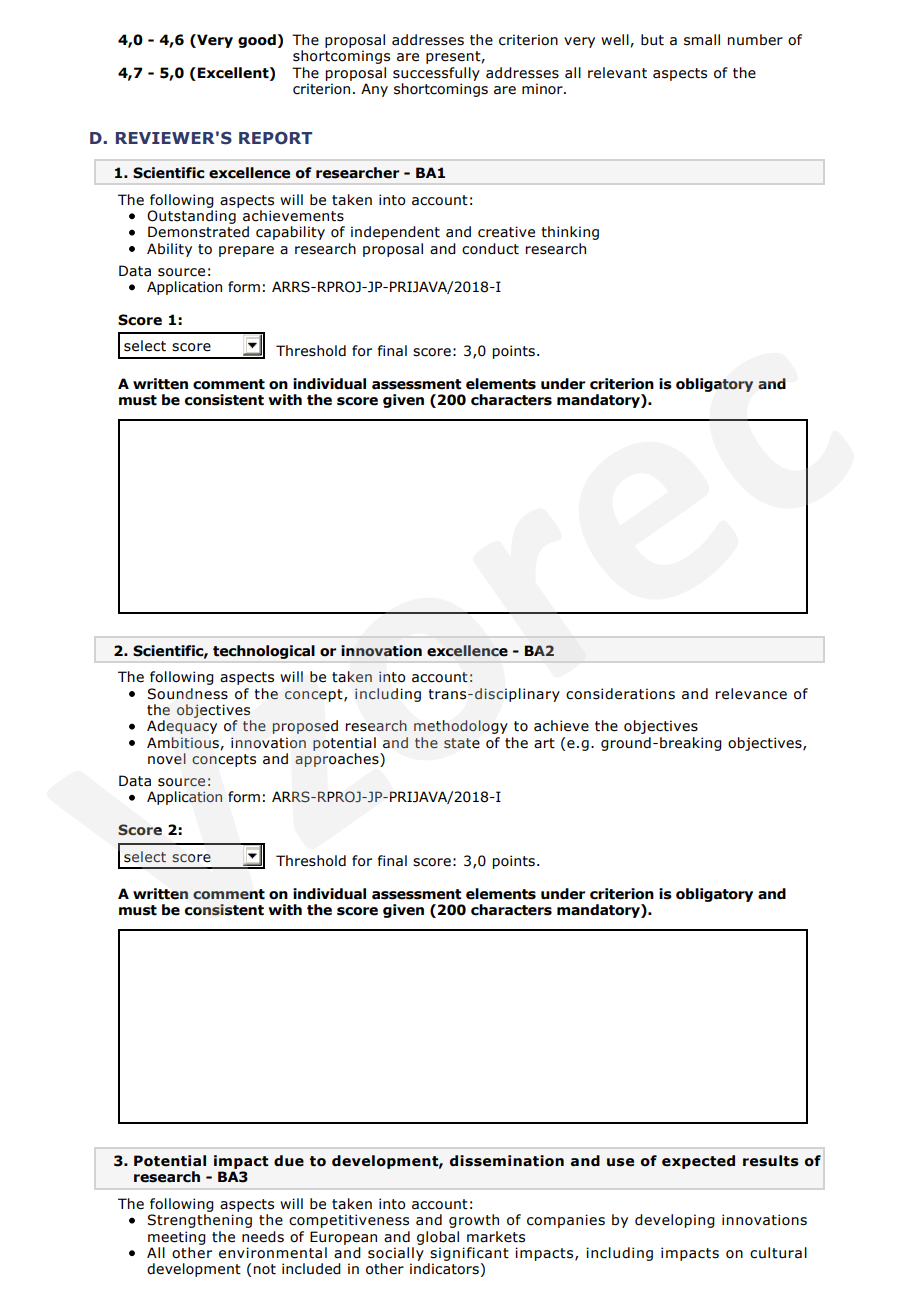  I want to click on small, so click(702, 40).
